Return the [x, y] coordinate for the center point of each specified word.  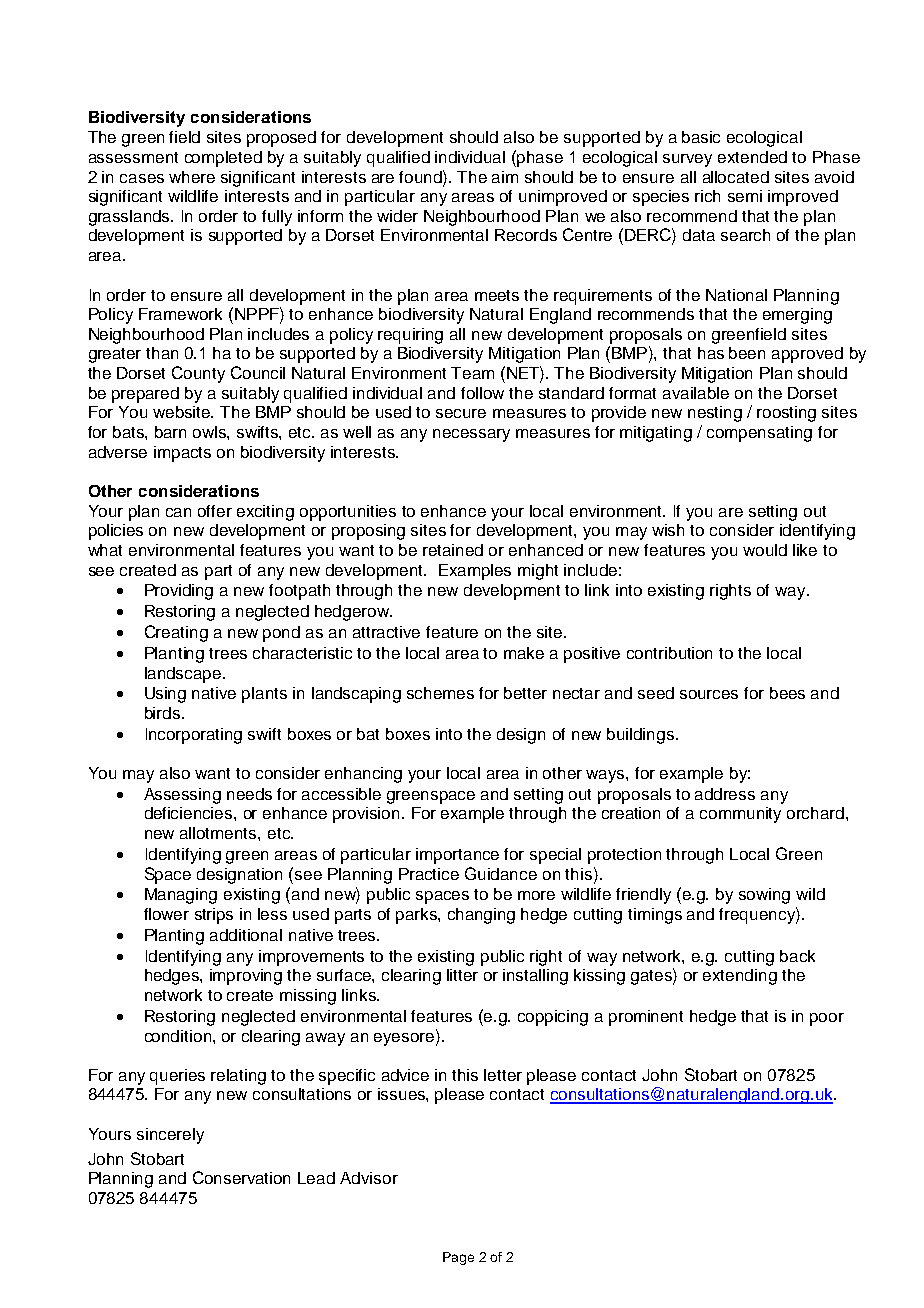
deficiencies [190, 813]
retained [453, 550]
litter [462, 975]
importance [457, 856]
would [765, 550]
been [747, 353]
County [198, 374]
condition [179, 1036]
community [740, 815]
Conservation [241, 1177]
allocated [736, 177]
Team [472, 373]
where [192, 177]
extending [740, 977]
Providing [179, 592]
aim [505, 177]
